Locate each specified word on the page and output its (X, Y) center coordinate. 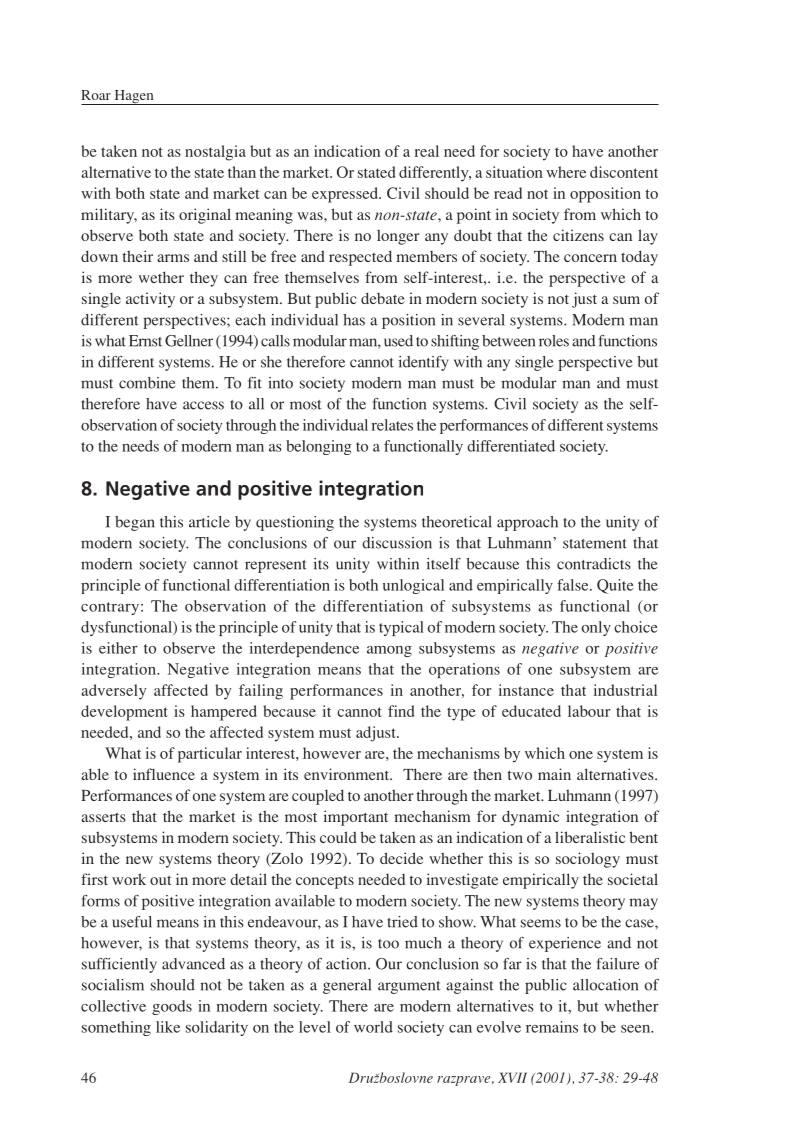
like (168, 1027)
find (401, 711)
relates (392, 425)
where (566, 172)
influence (164, 774)
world (373, 1027)
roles (554, 341)
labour (589, 711)
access (203, 405)
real (427, 151)
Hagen (134, 97)
